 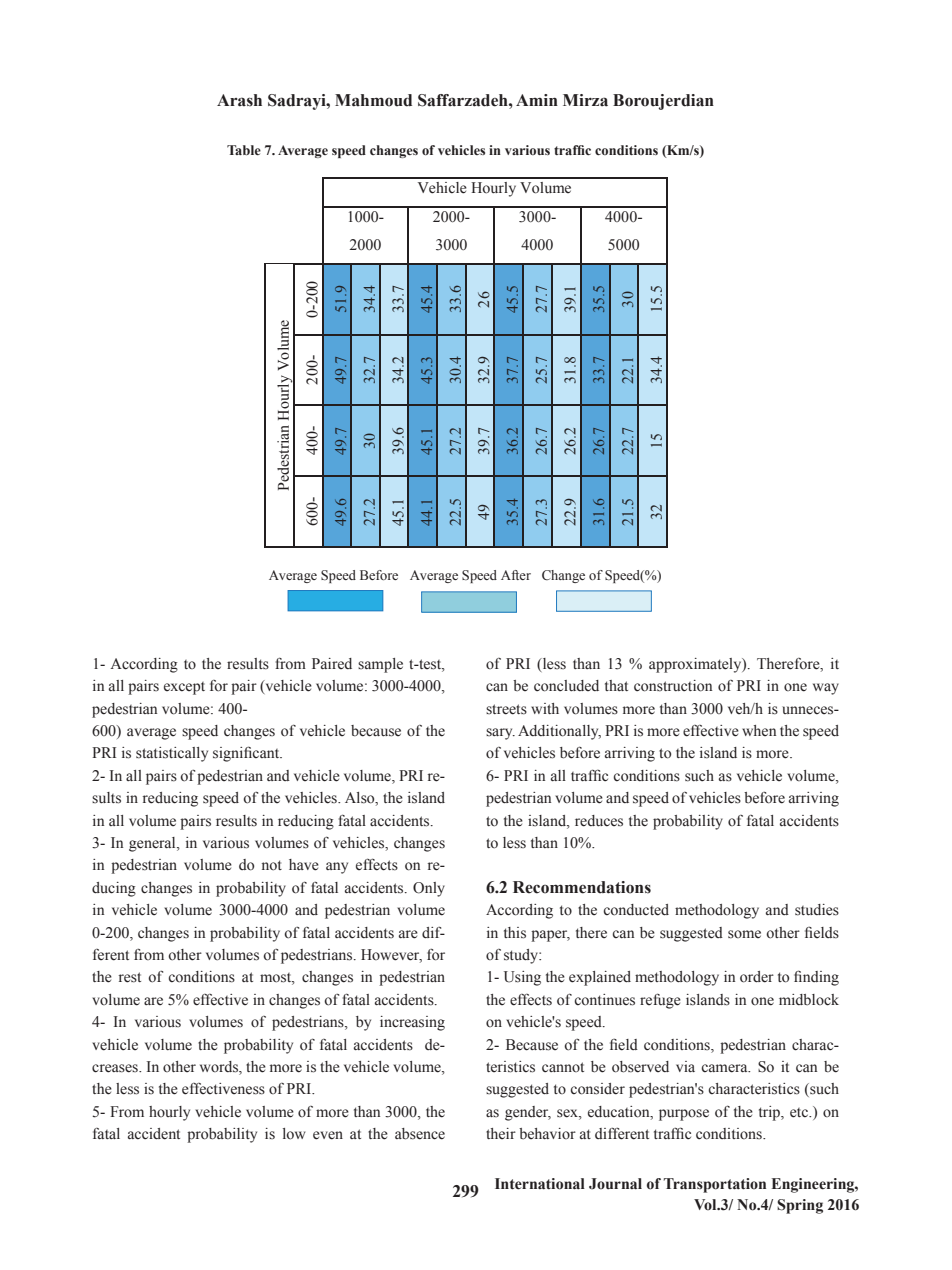 I want to click on with, so click(x=545, y=708).
